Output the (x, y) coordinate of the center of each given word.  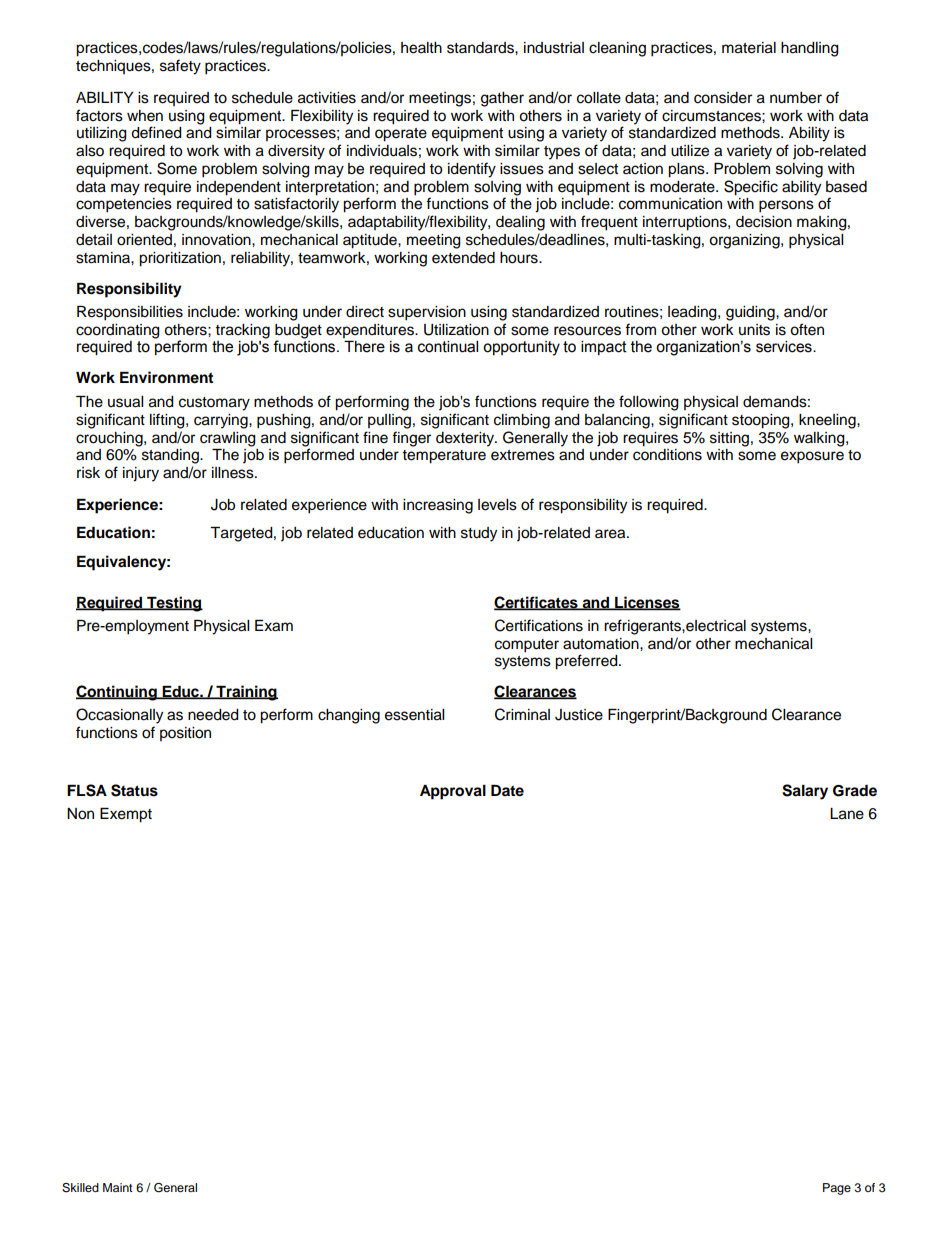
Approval (453, 792)
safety (180, 67)
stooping (762, 421)
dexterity (466, 439)
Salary (805, 792)
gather (502, 99)
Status (134, 790)
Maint (118, 1187)
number (796, 98)
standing (171, 456)
